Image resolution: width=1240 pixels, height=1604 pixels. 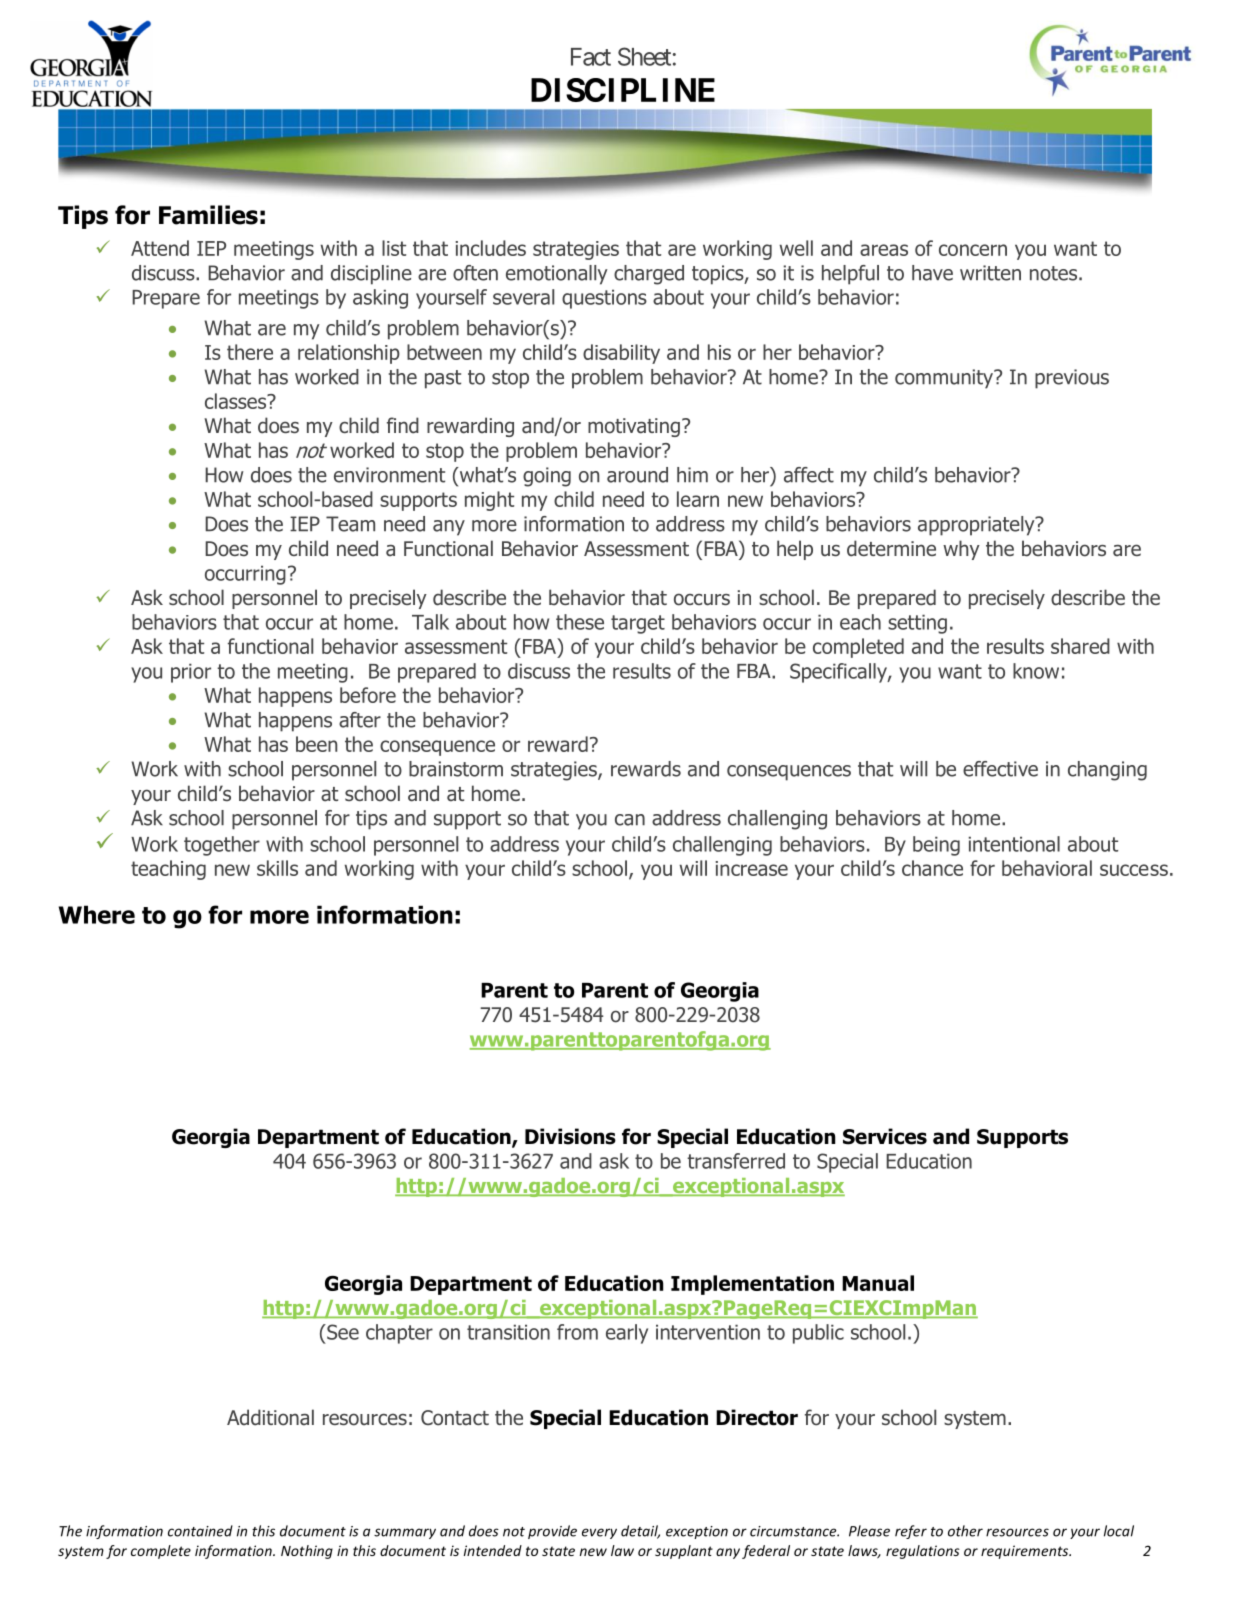 I want to click on contained, so click(x=200, y=1531).
